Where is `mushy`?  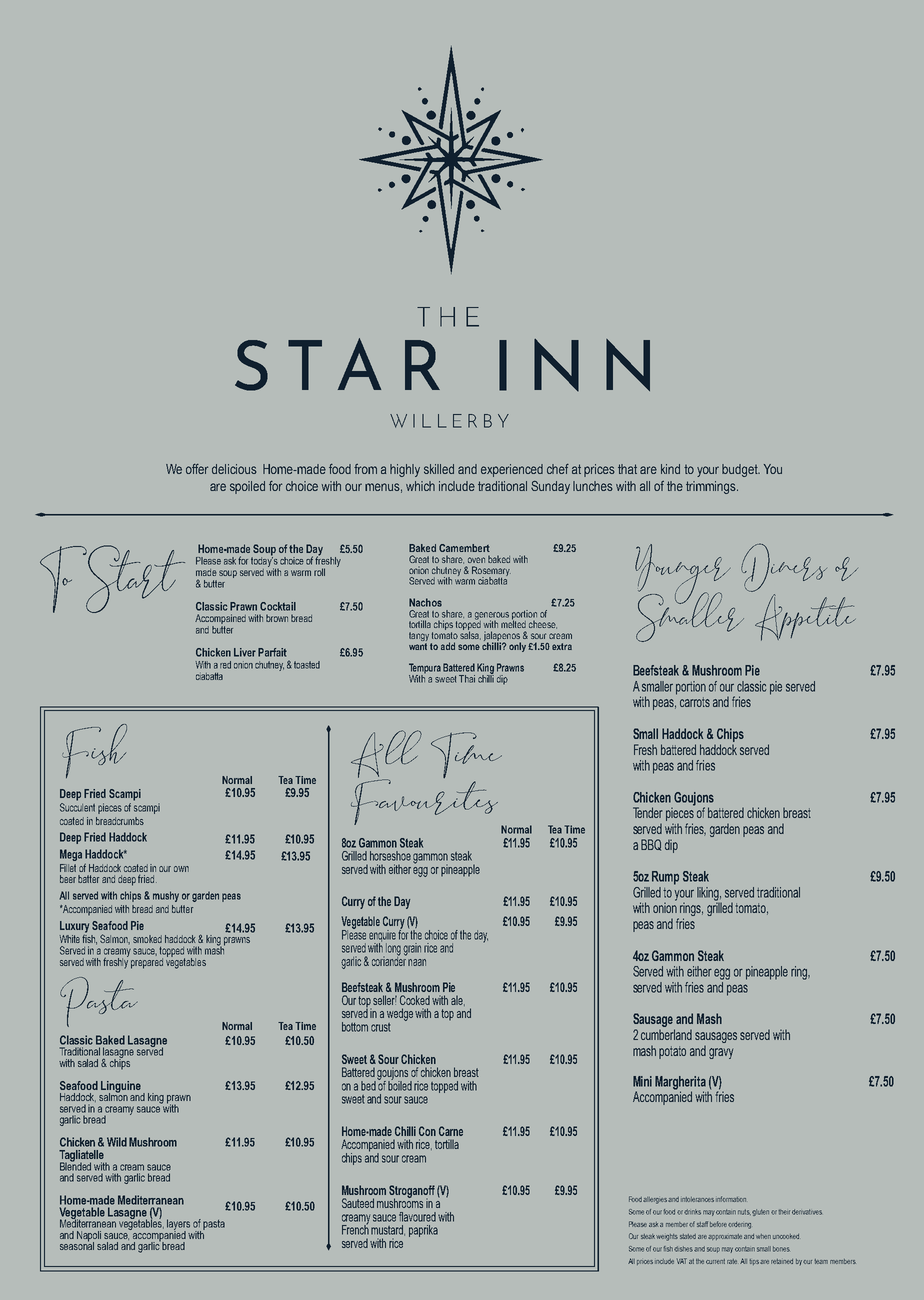
mushy is located at coordinates (166, 896).
